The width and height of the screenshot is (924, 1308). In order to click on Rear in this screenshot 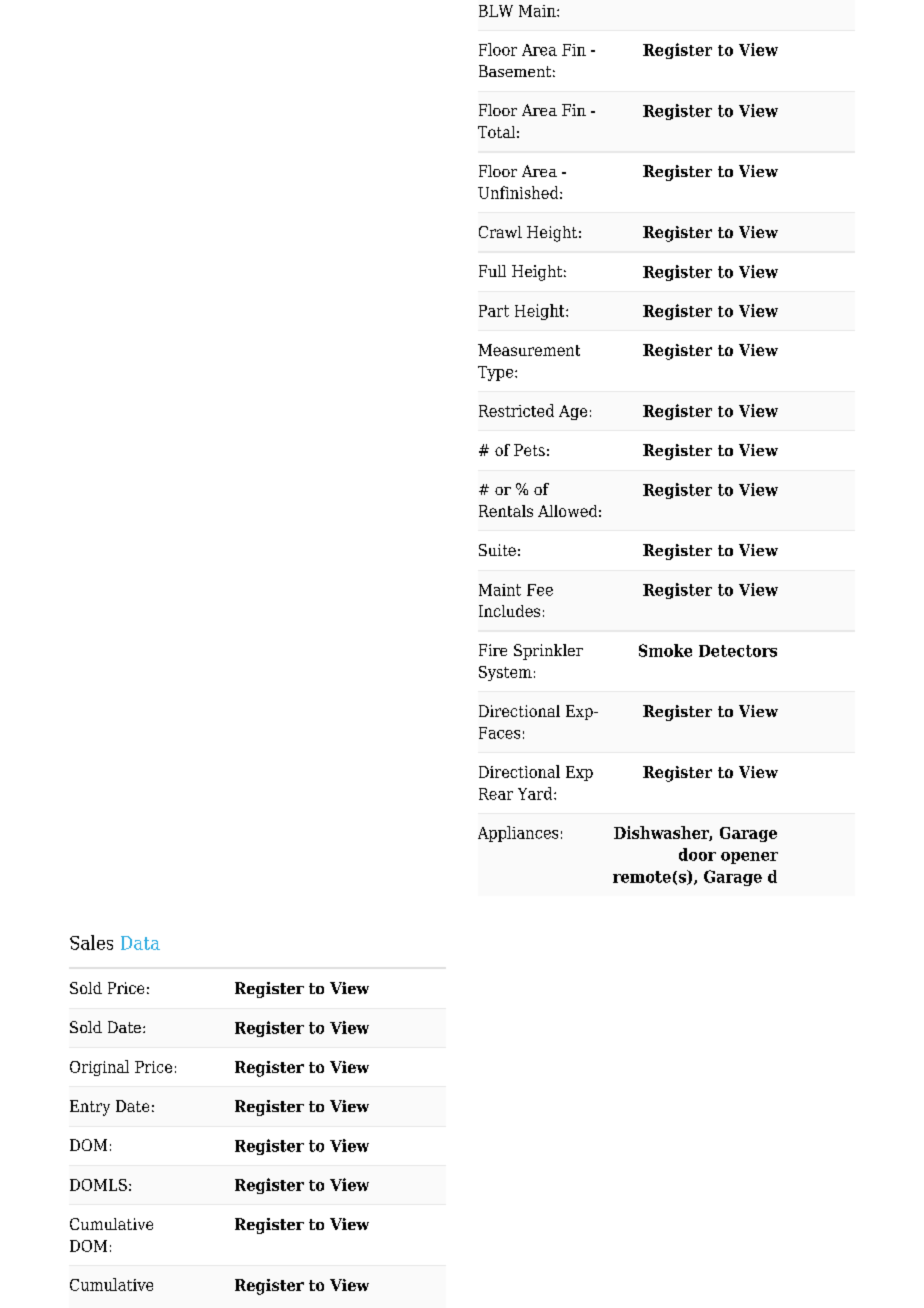, I will do `click(496, 794)`.
